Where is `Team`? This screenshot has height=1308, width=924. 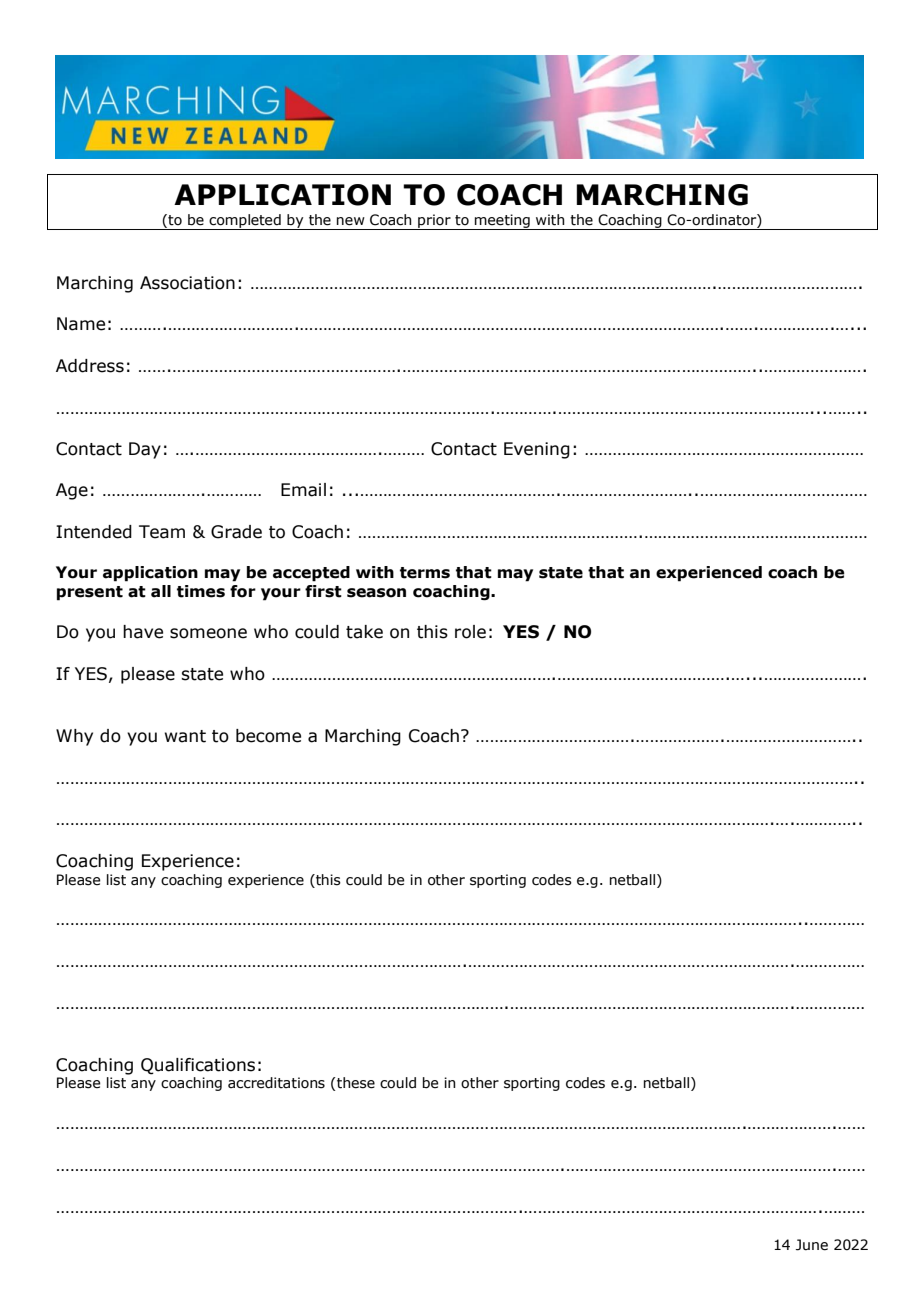
Team is located at coordinates (162, 532).
